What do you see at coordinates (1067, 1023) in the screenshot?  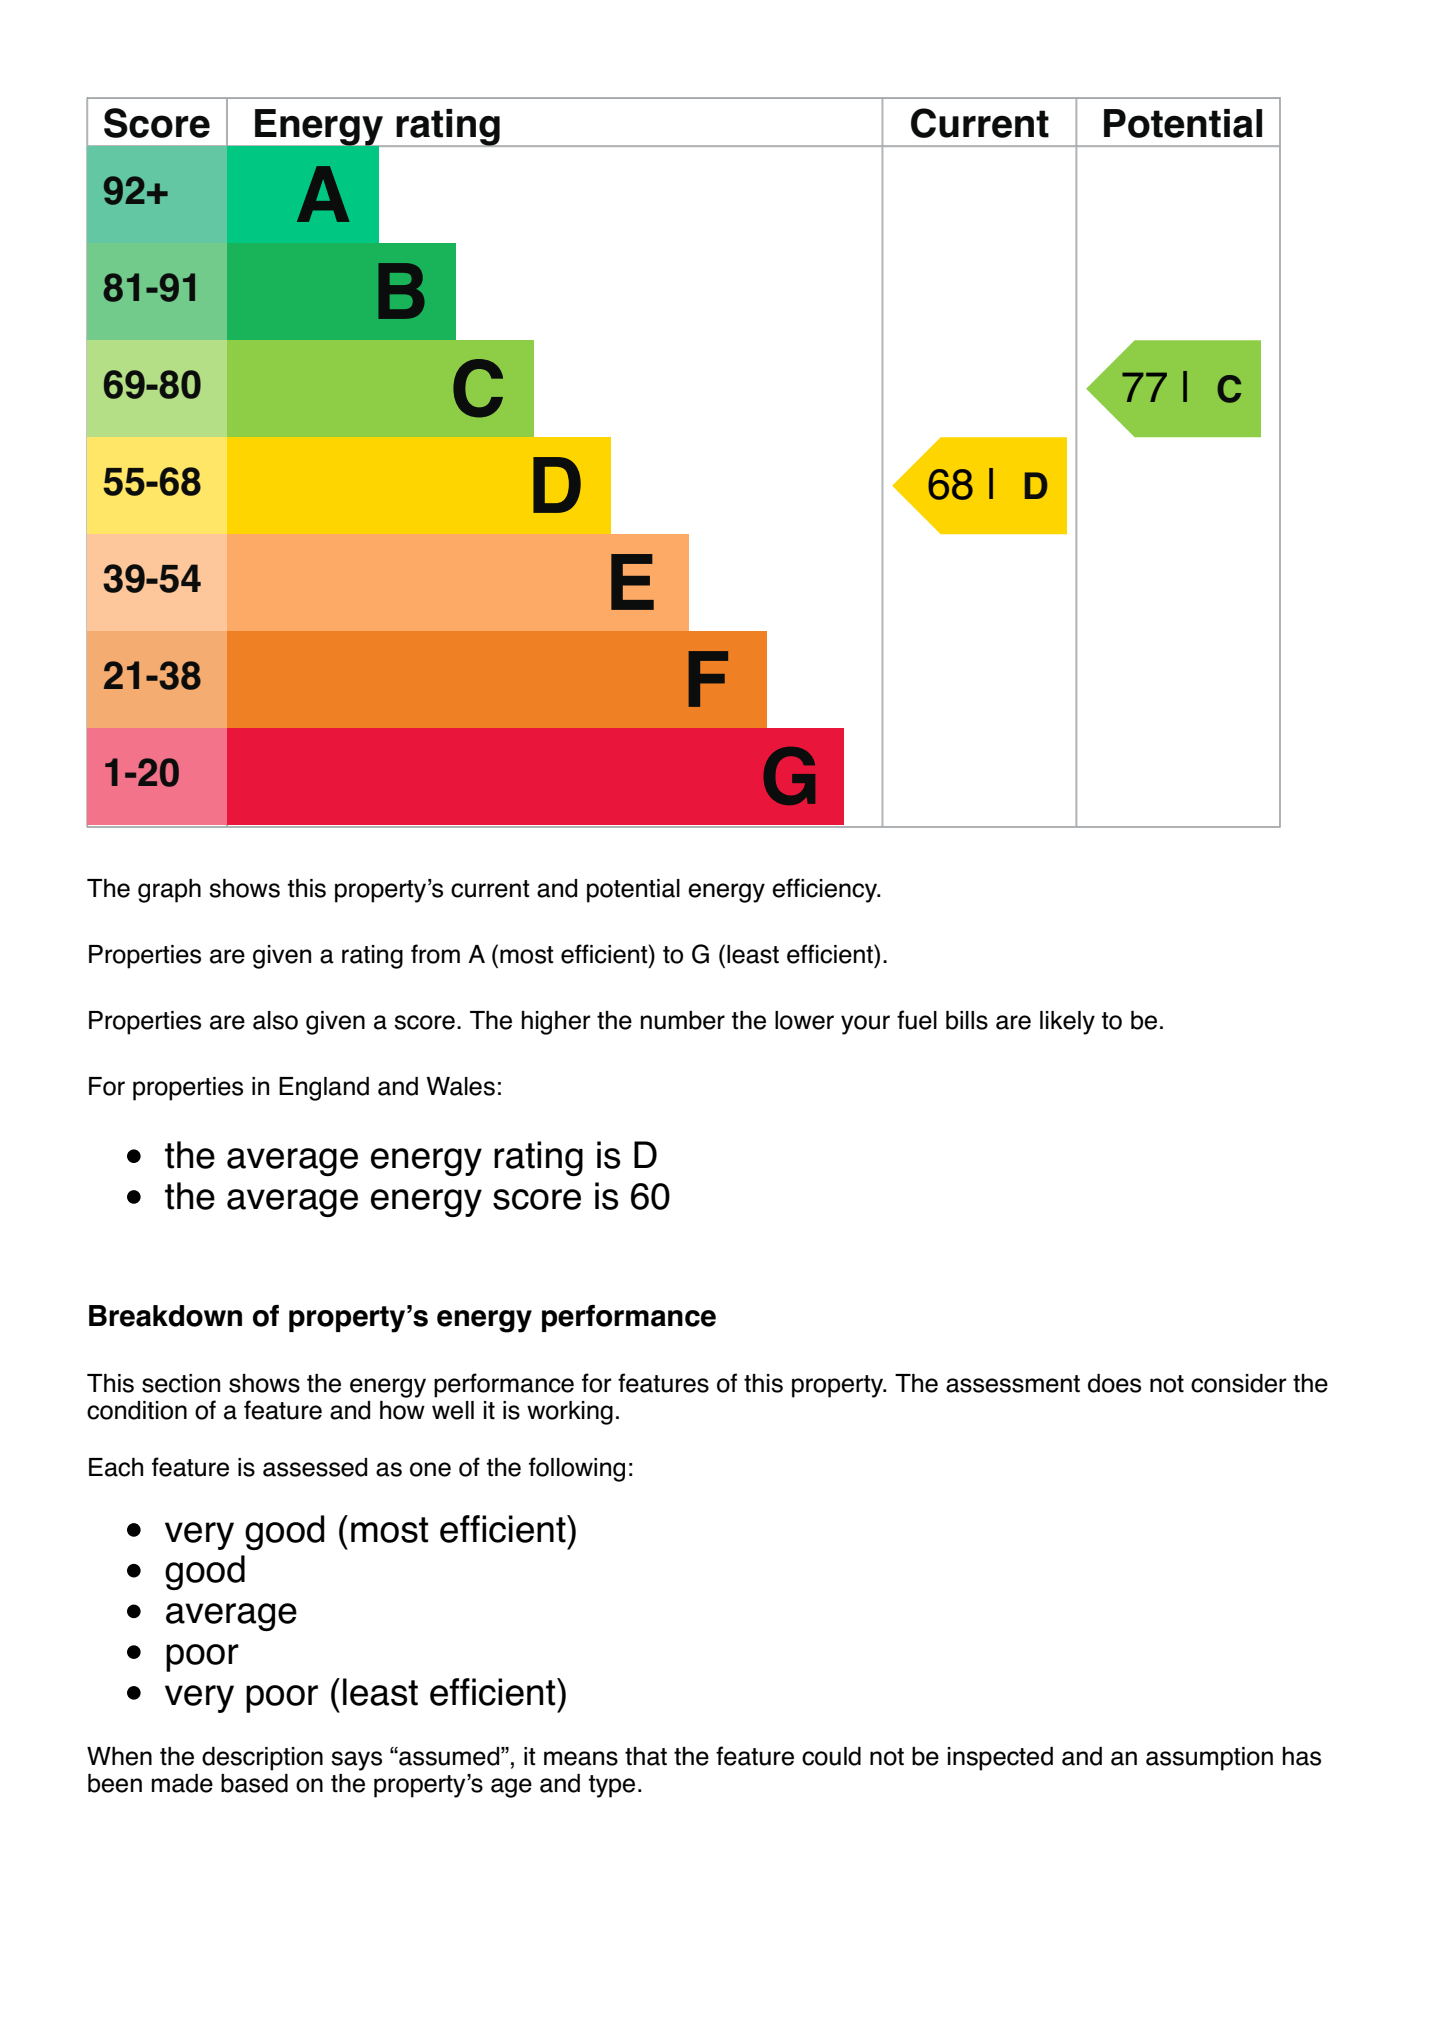 I see `likely` at bounding box center [1067, 1023].
